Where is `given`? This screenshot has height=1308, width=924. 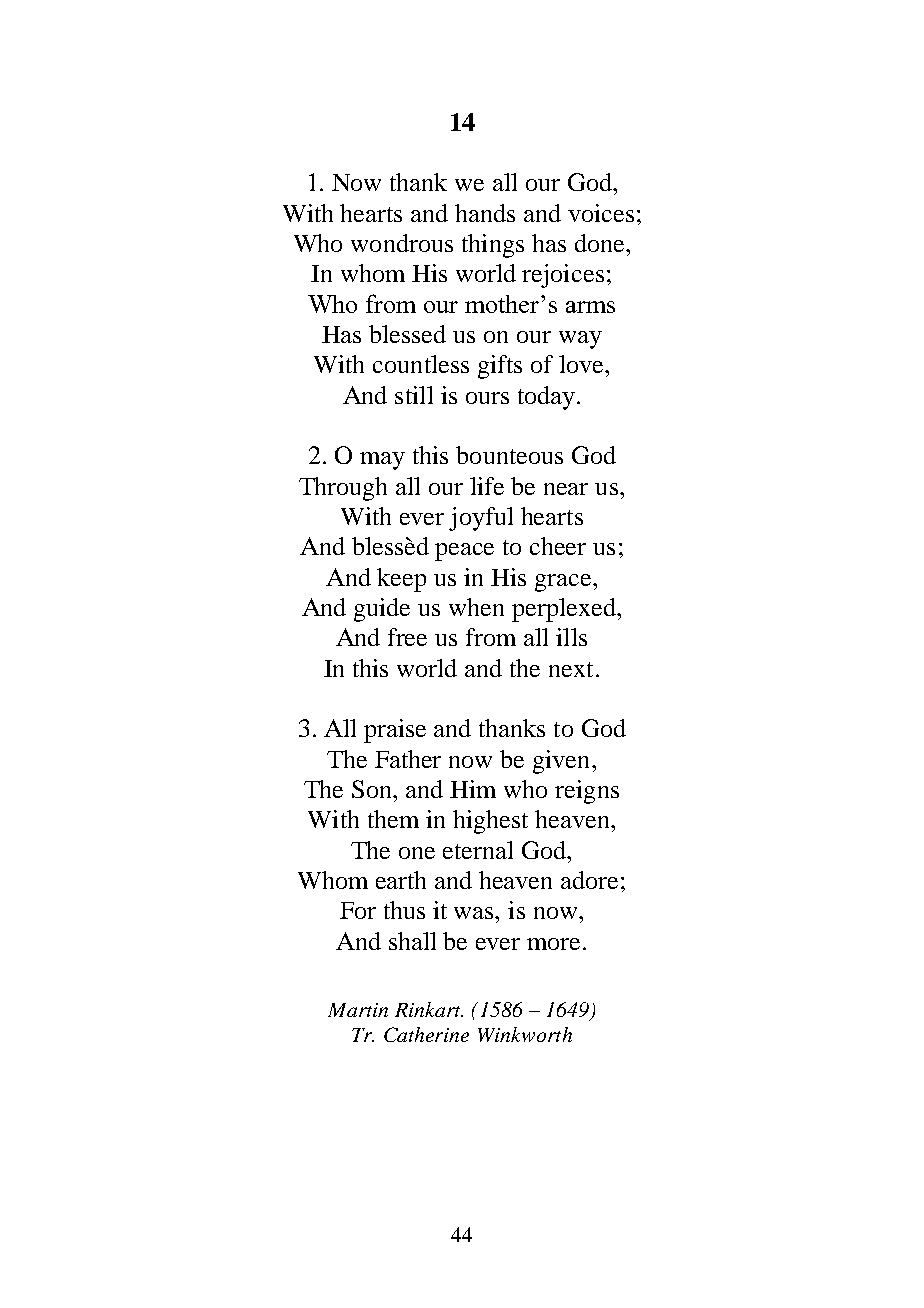 given is located at coordinates (561, 762).
